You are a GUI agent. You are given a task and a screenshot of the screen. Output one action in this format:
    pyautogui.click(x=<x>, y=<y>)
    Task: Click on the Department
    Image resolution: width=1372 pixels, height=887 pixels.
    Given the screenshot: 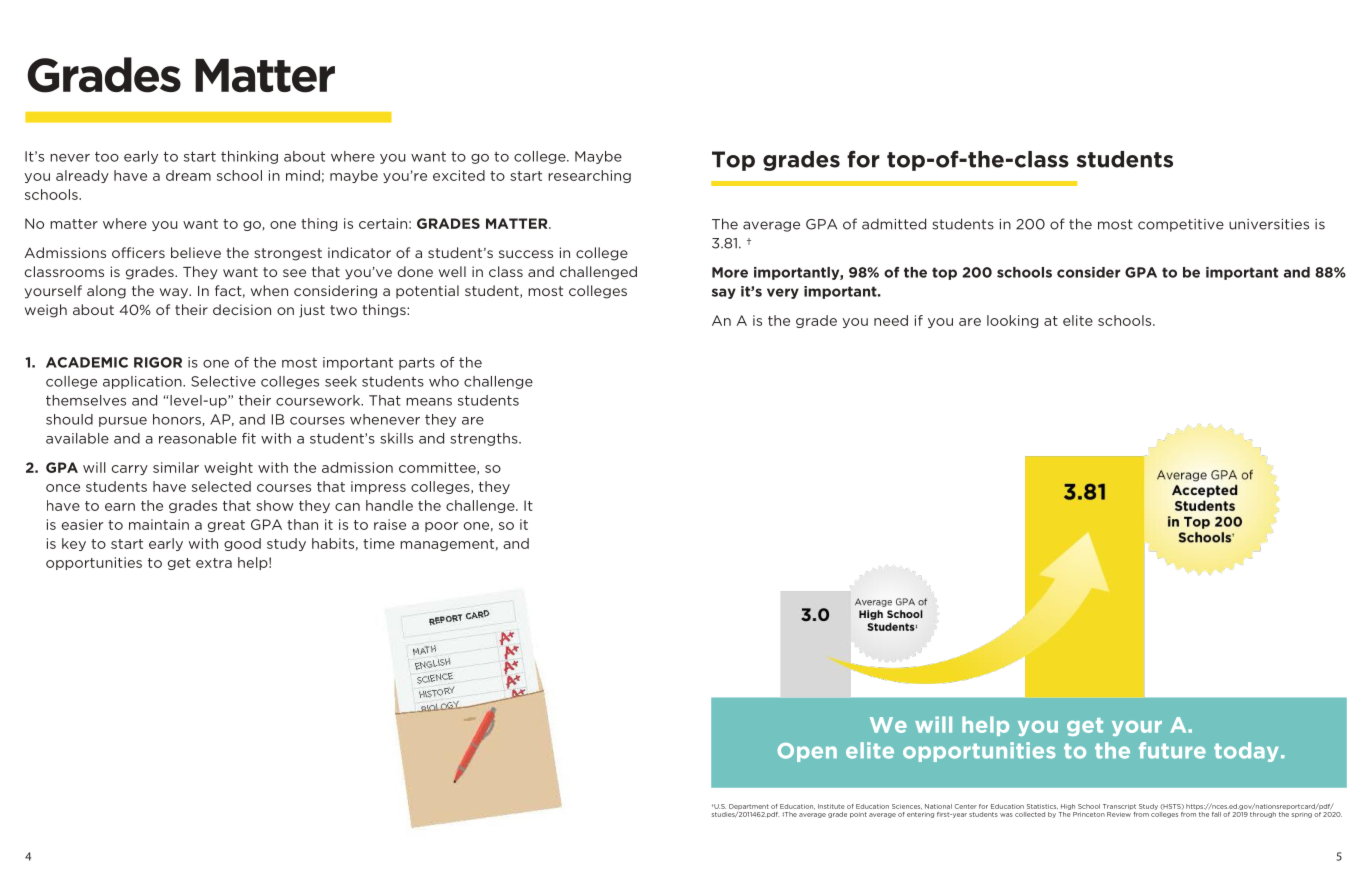 What is the action you would take?
    pyautogui.click(x=749, y=807)
